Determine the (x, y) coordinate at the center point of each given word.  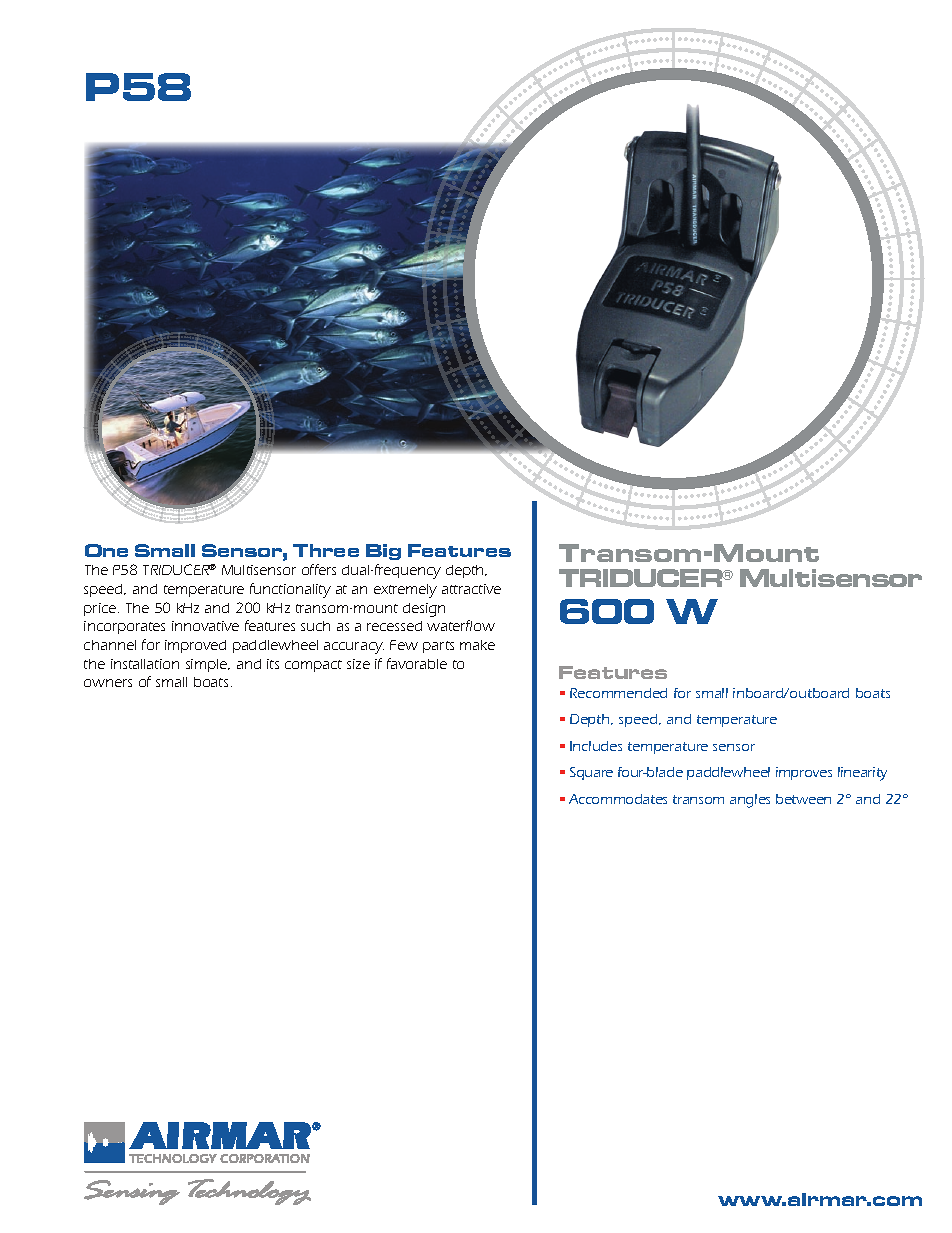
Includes (596, 746)
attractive (471, 589)
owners (108, 683)
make (477, 645)
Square (591, 773)
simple (208, 665)
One (106, 550)
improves (804, 773)
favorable (417, 663)
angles (750, 801)
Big (383, 552)
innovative (205, 626)
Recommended (618, 693)
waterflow (461, 625)
